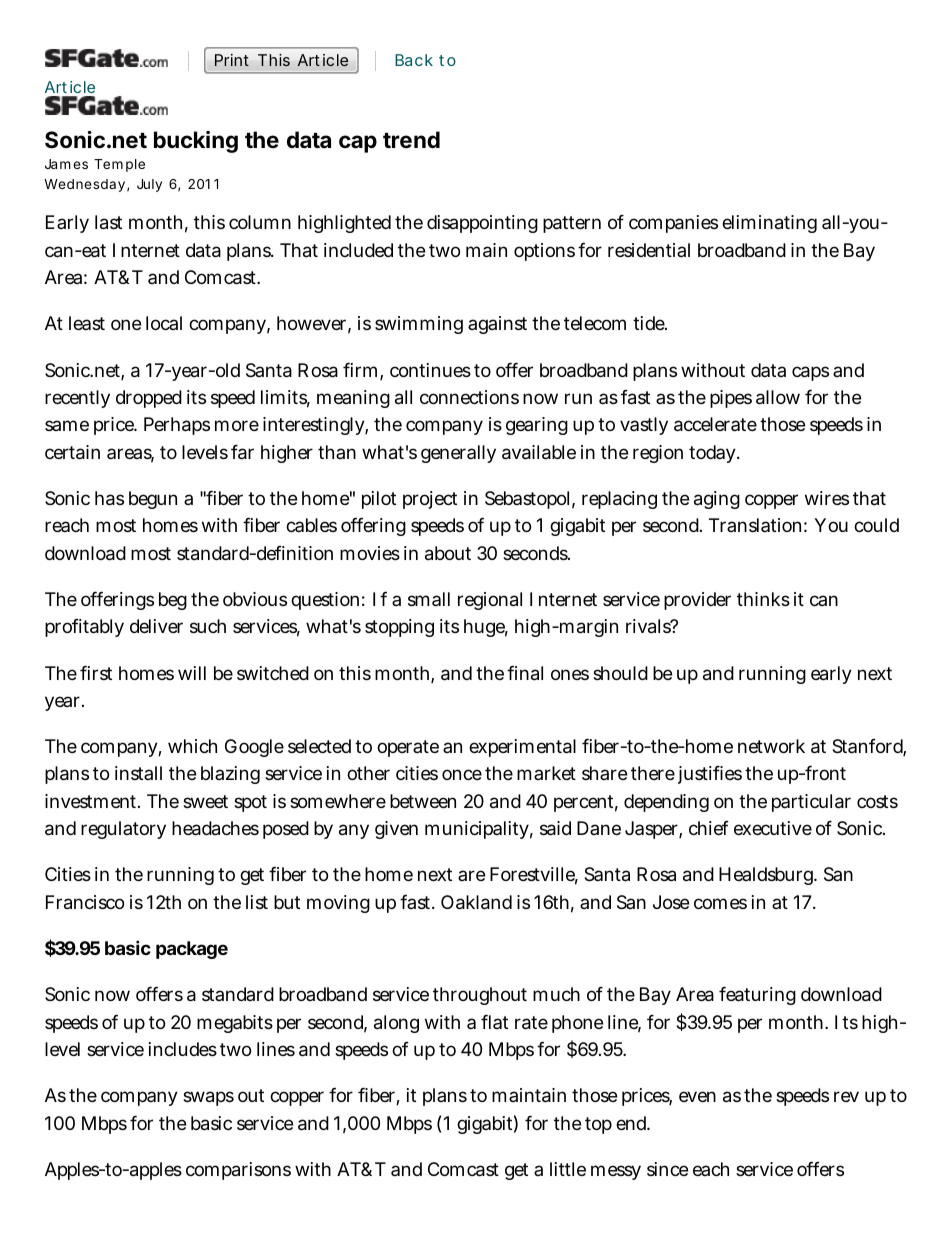 This document has width=952, height=1233. I want to click on particular, so click(811, 803).
